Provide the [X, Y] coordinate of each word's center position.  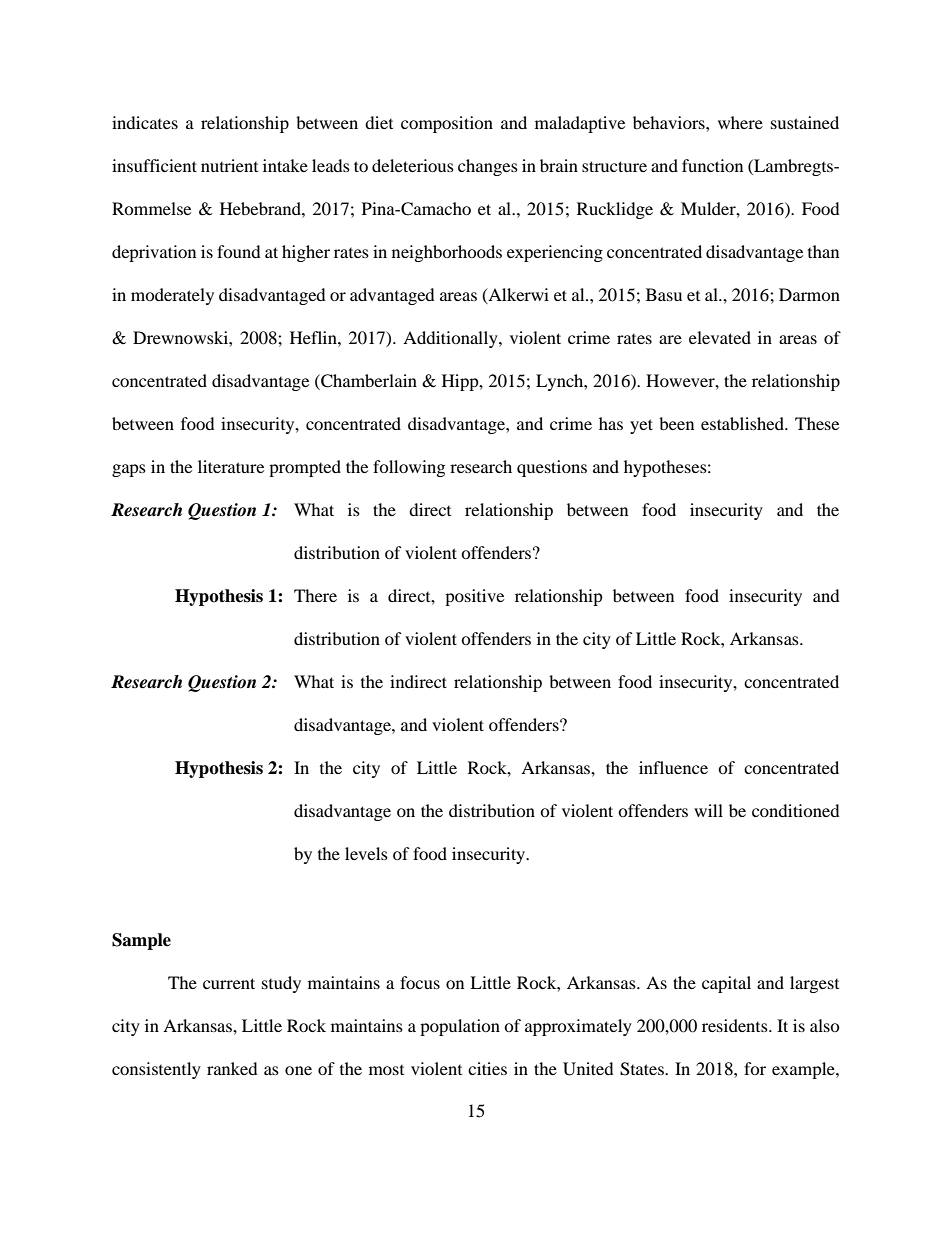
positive [474, 597]
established [743, 423]
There [315, 595]
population [460, 1027]
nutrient [229, 165]
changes [488, 167]
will [708, 810]
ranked [232, 1068]
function [712, 165]
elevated [720, 337]
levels [366, 853]
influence [673, 767]
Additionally [451, 339]
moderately [172, 296]
